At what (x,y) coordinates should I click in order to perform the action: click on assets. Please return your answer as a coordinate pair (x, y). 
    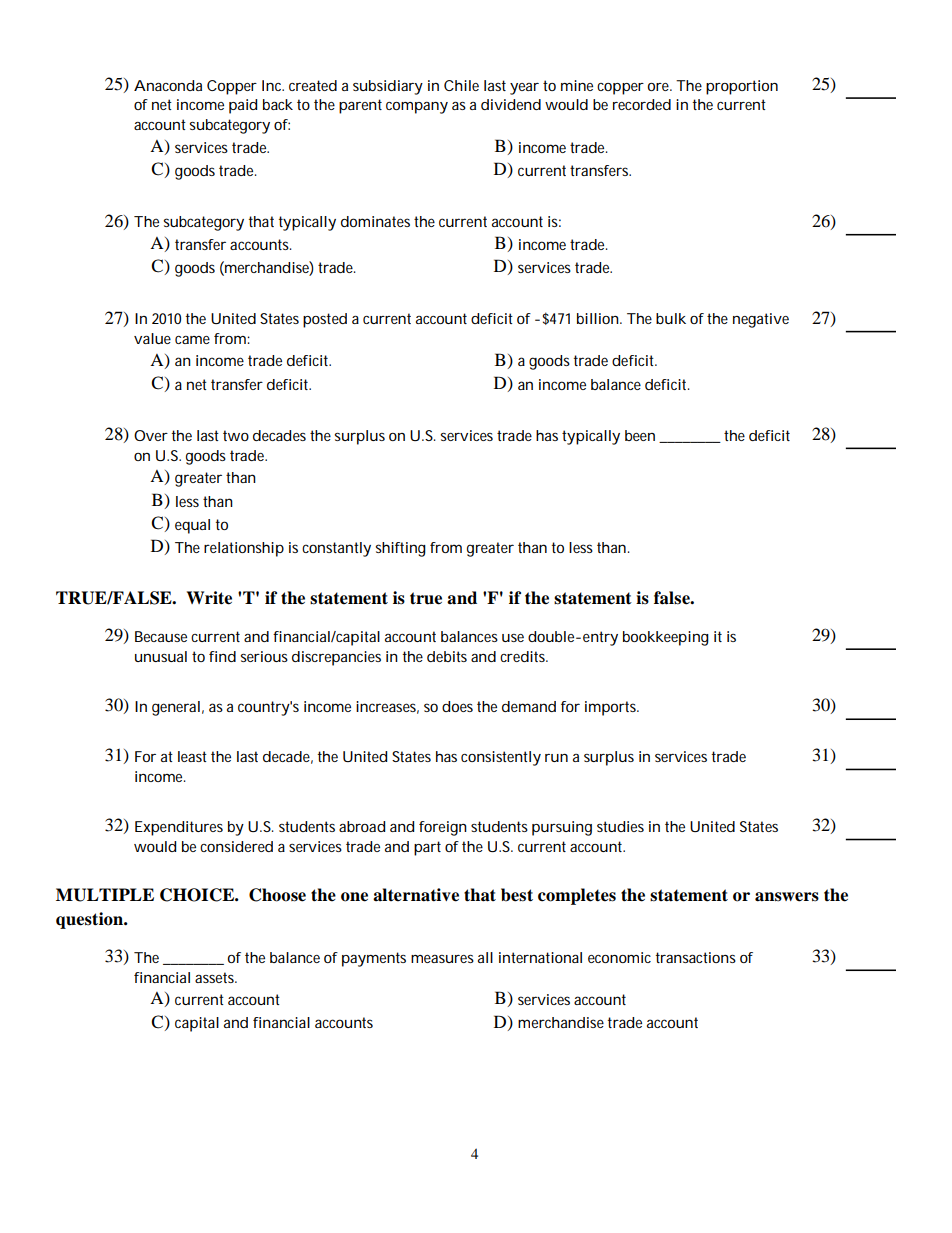
    Looking at the image, I should click on (216, 977).
